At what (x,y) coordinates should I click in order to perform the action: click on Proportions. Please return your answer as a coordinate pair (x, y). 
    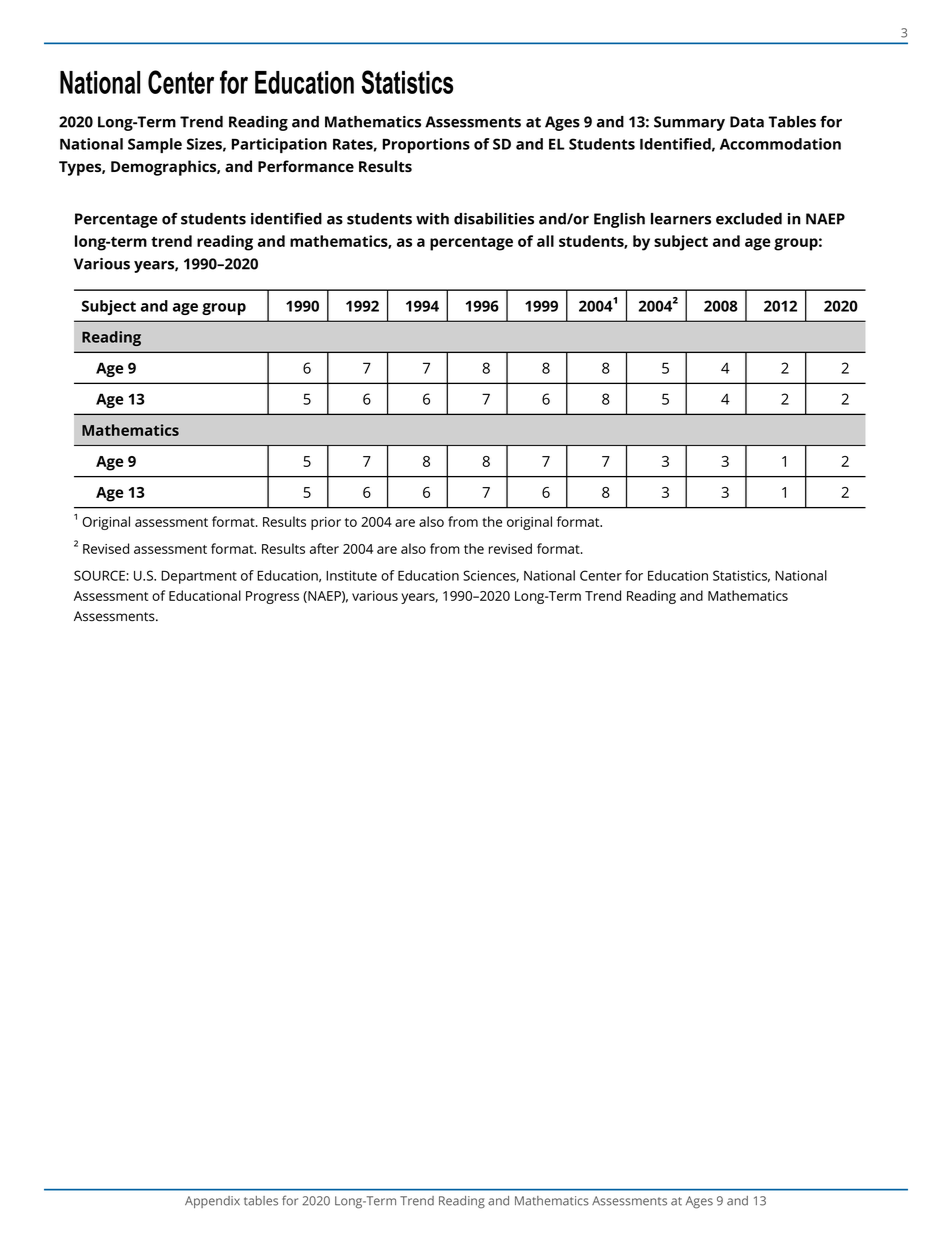
    Looking at the image, I should click on (426, 145).
